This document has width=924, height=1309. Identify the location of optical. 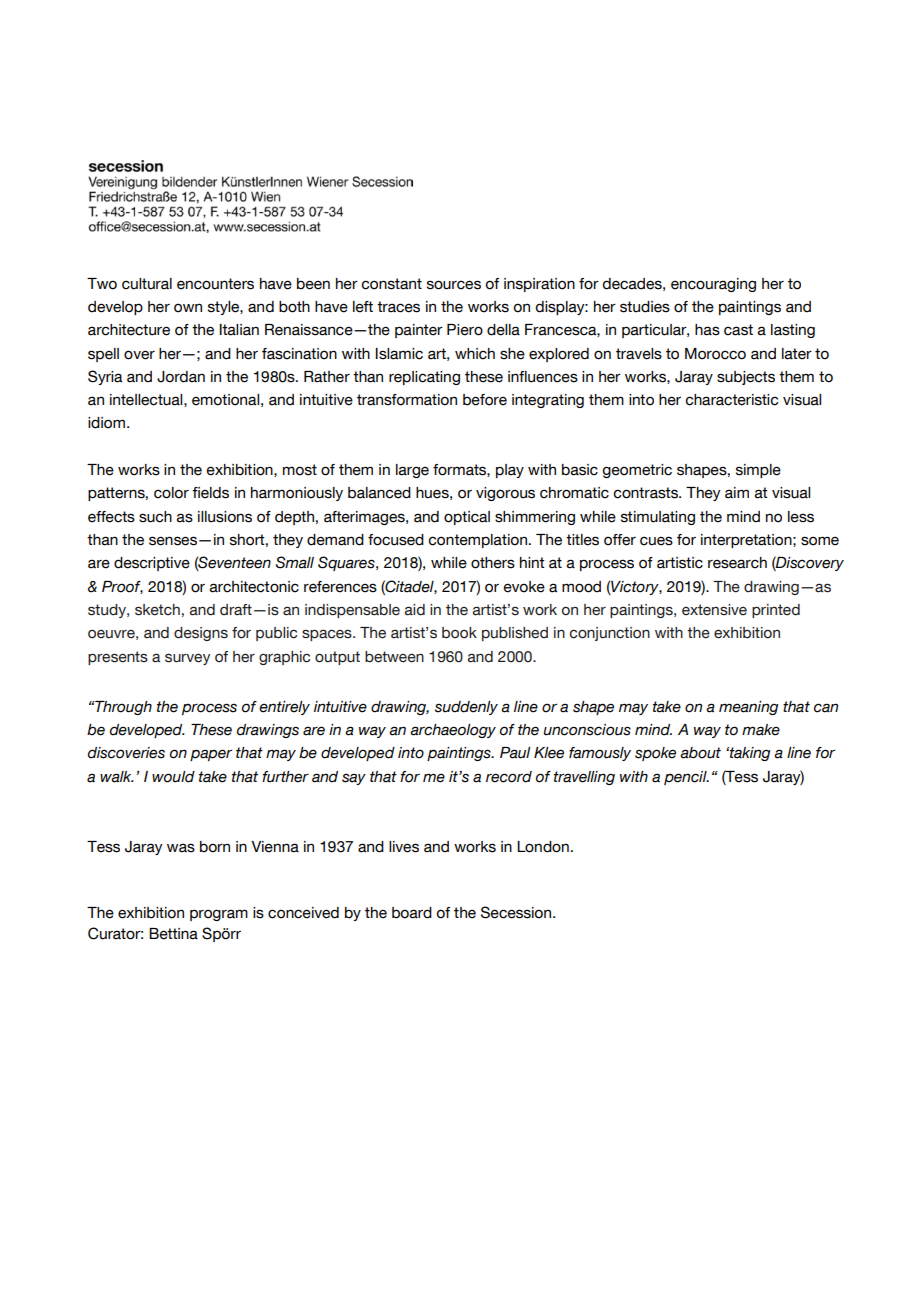
(467, 518).
